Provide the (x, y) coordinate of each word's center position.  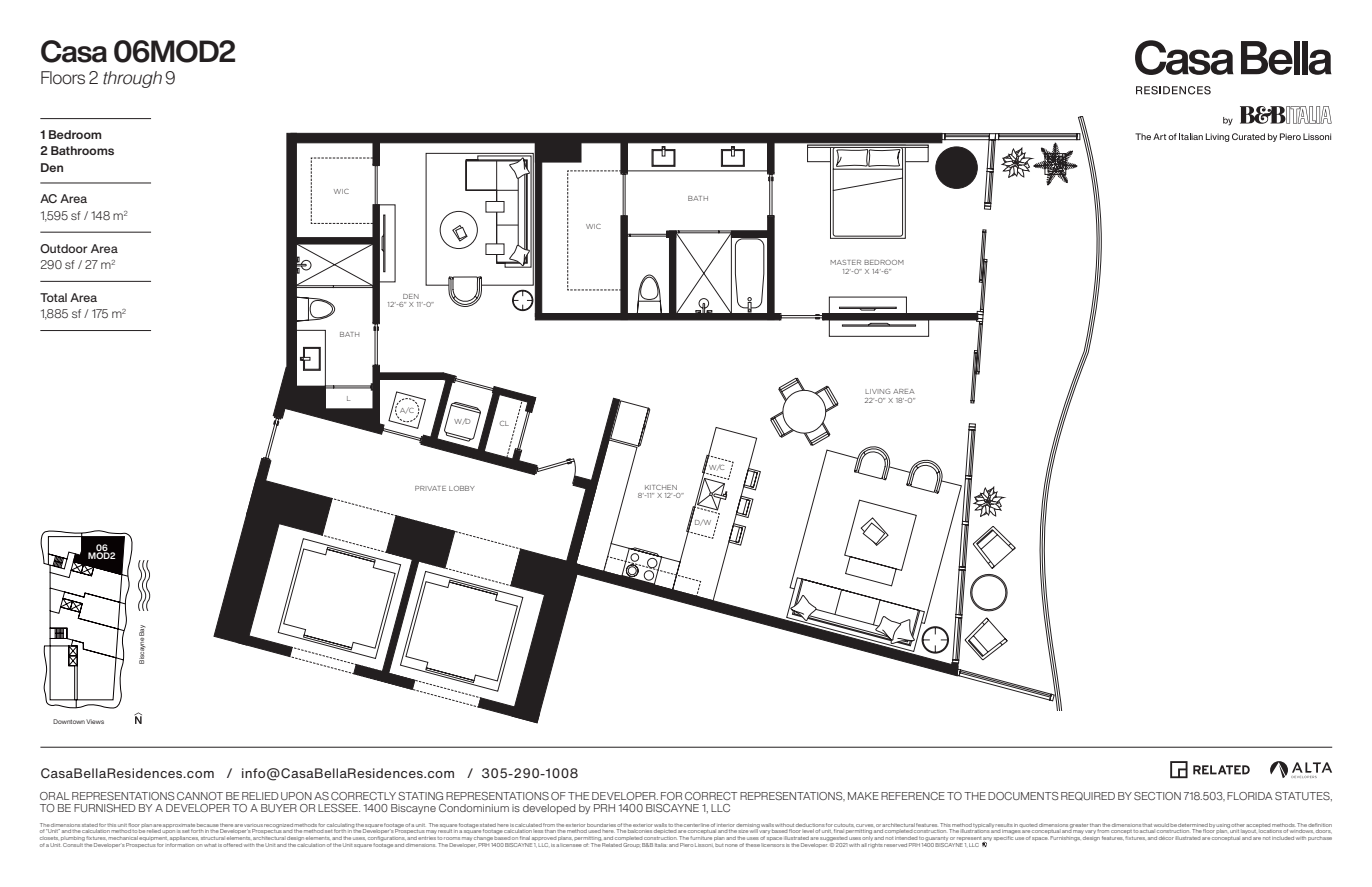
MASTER (845, 262)
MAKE (863, 796)
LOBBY (462, 488)
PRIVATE (430, 488)
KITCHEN (661, 487)
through (132, 79)
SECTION (1157, 796)
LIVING (877, 391)
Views (95, 721)
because (208, 825)
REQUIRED (1088, 796)
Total (53, 297)
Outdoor (64, 248)
